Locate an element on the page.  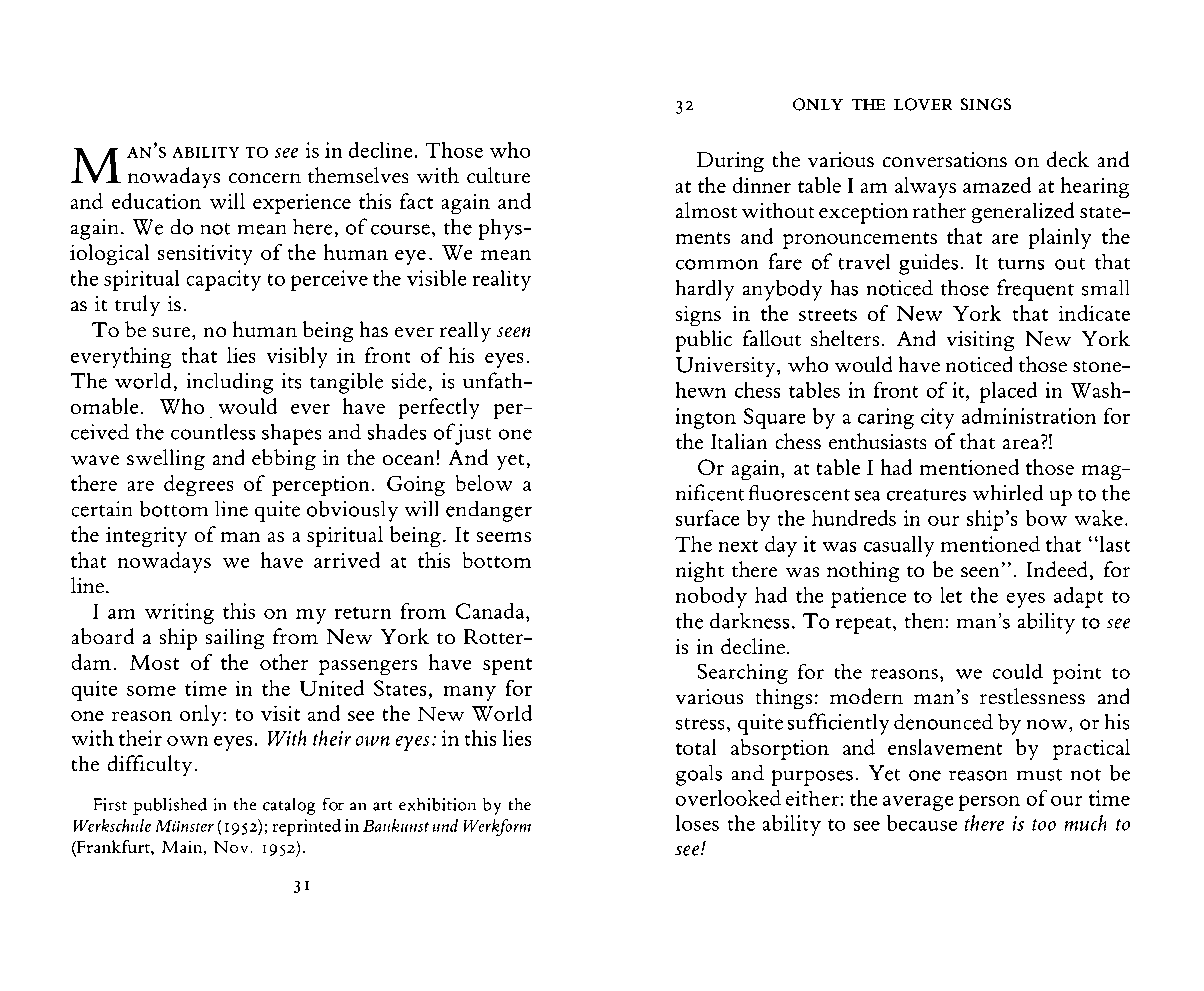
signs is located at coordinates (698, 316).
